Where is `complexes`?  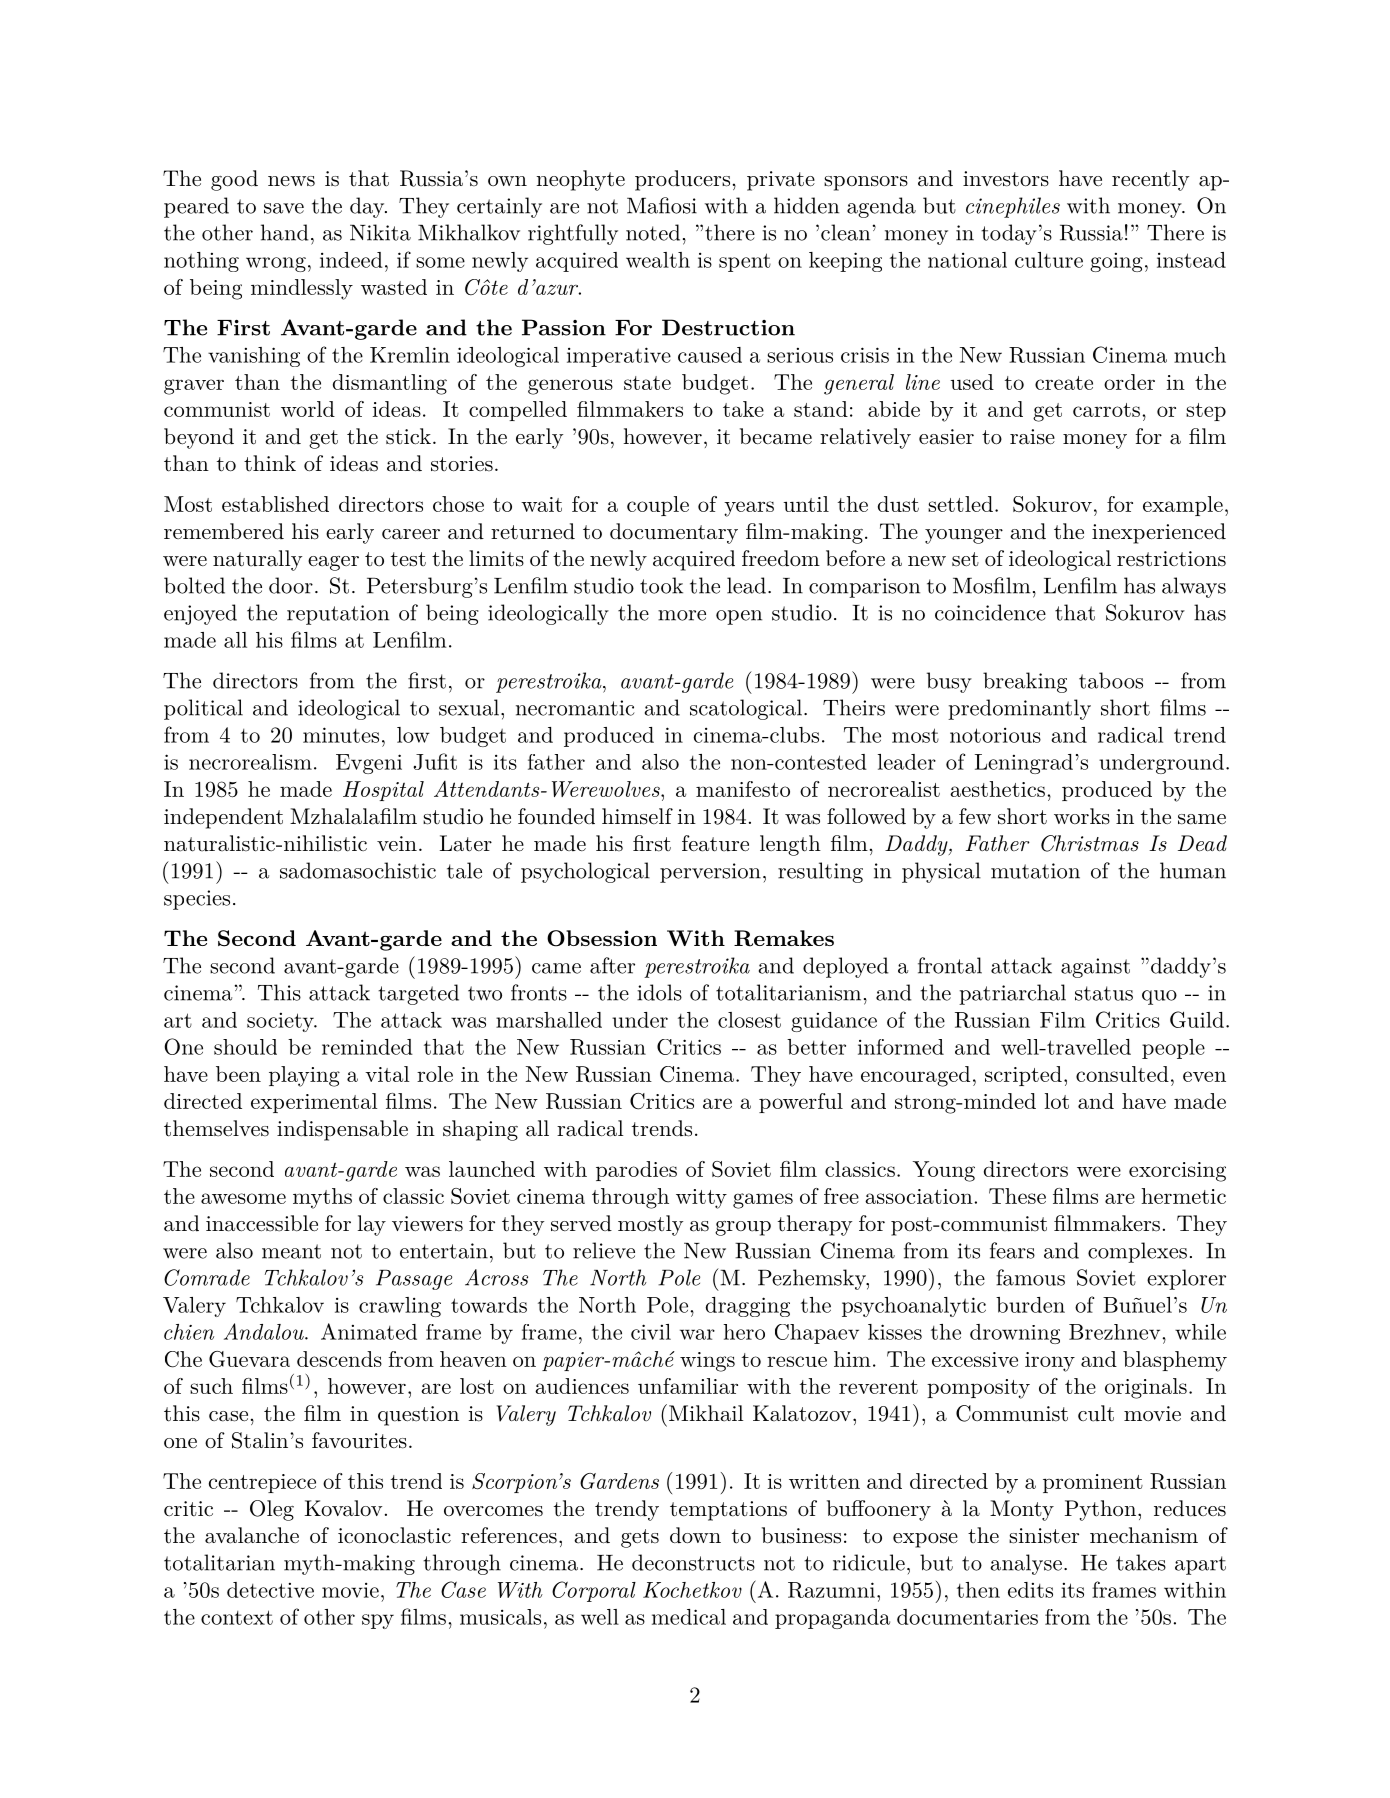 complexes is located at coordinates (1137, 1252).
